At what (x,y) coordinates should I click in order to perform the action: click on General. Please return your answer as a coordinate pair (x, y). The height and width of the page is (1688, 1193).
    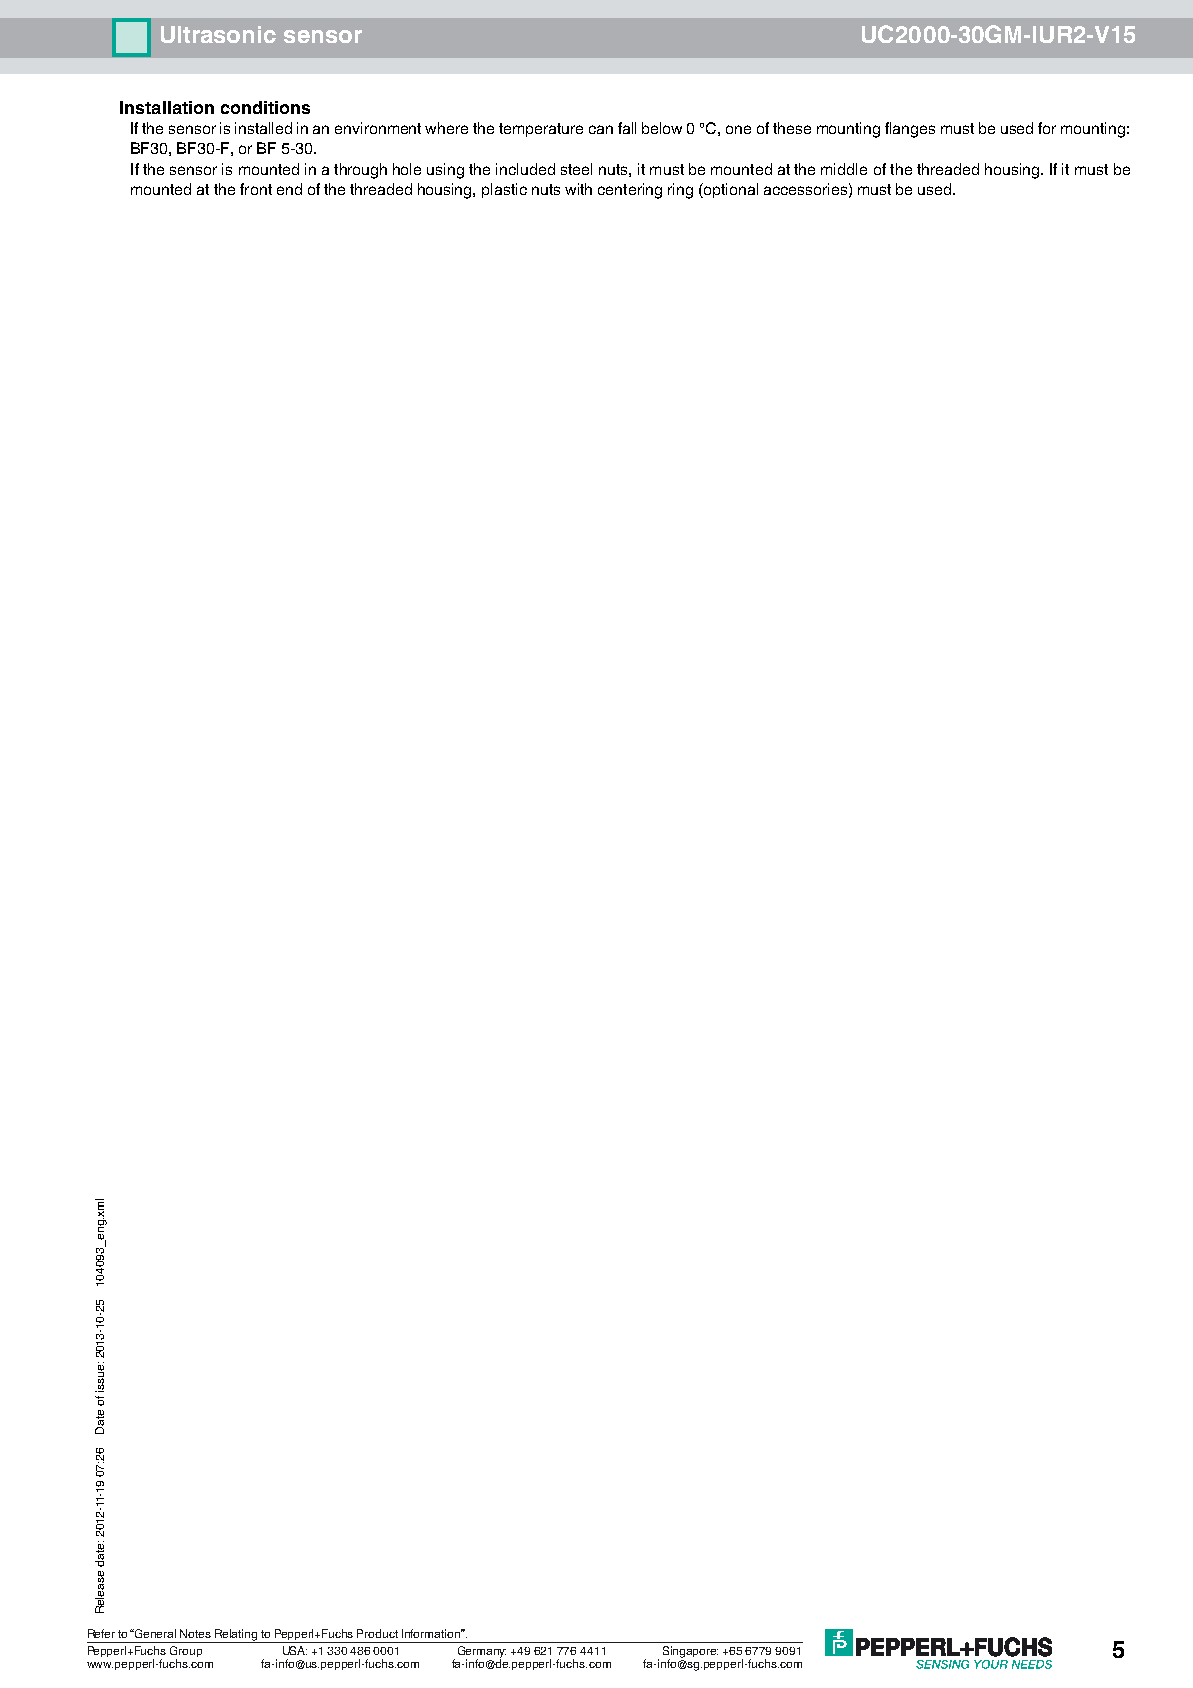
    Looking at the image, I should click on (154, 1633).
